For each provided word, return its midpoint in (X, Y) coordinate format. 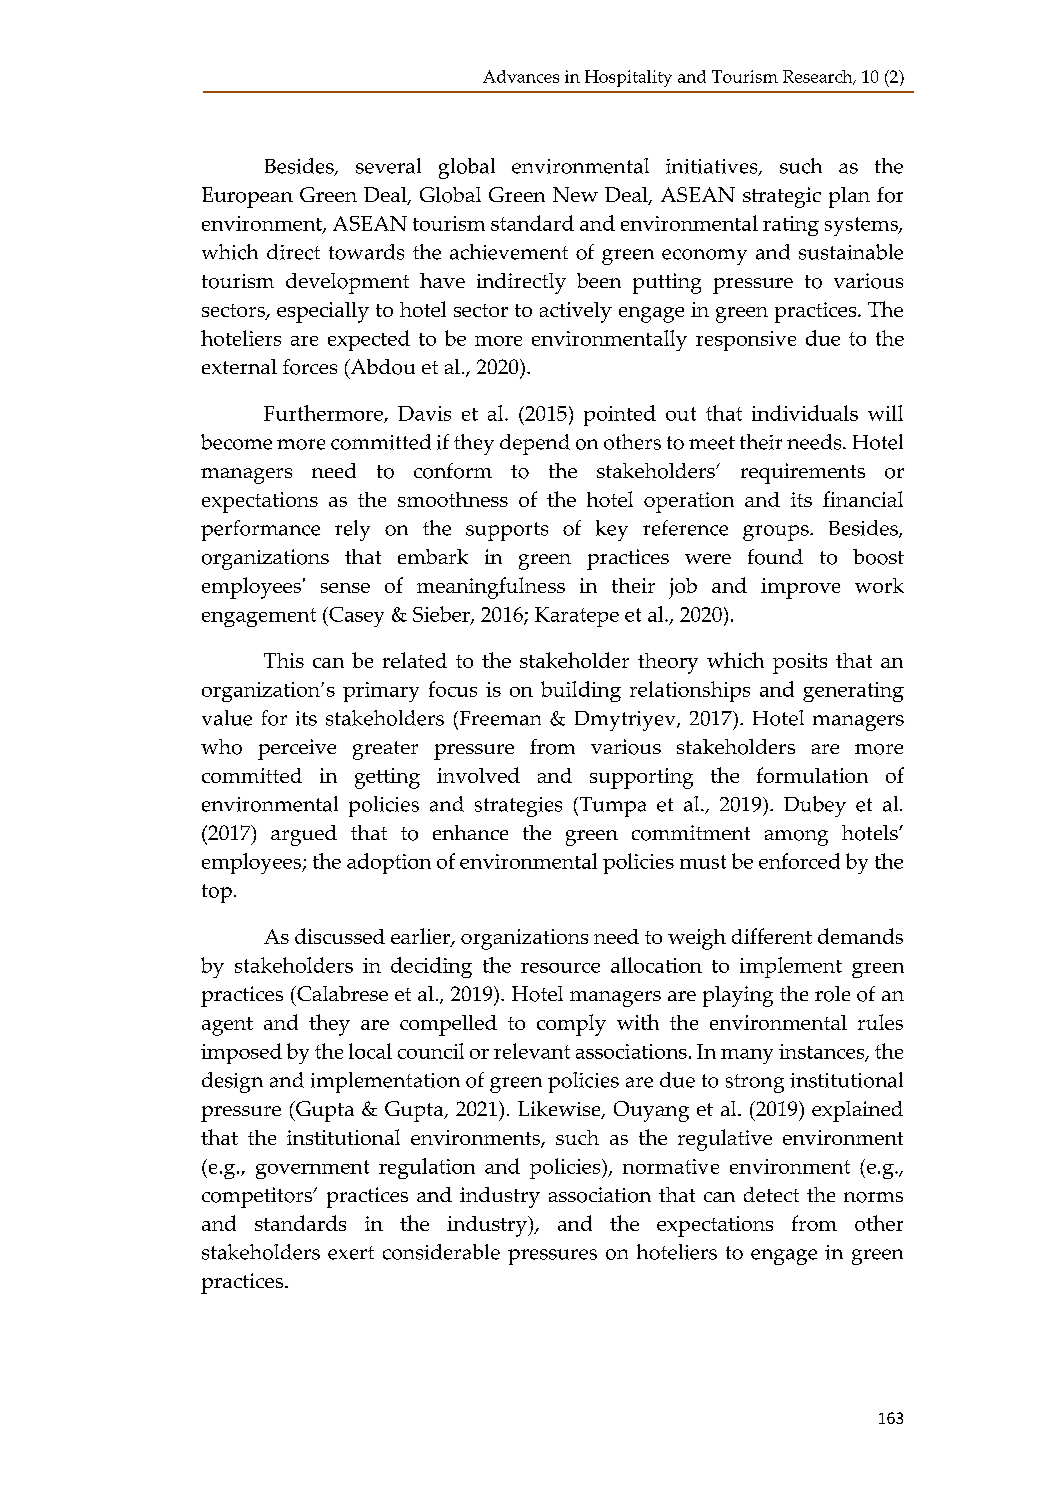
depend (535, 444)
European (247, 197)
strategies (518, 807)
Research (819, 77)
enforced (799, 861)
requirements (803, 473)
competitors (258, 1197)
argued (304, 835)
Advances (521, 76)
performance (260, 530)
